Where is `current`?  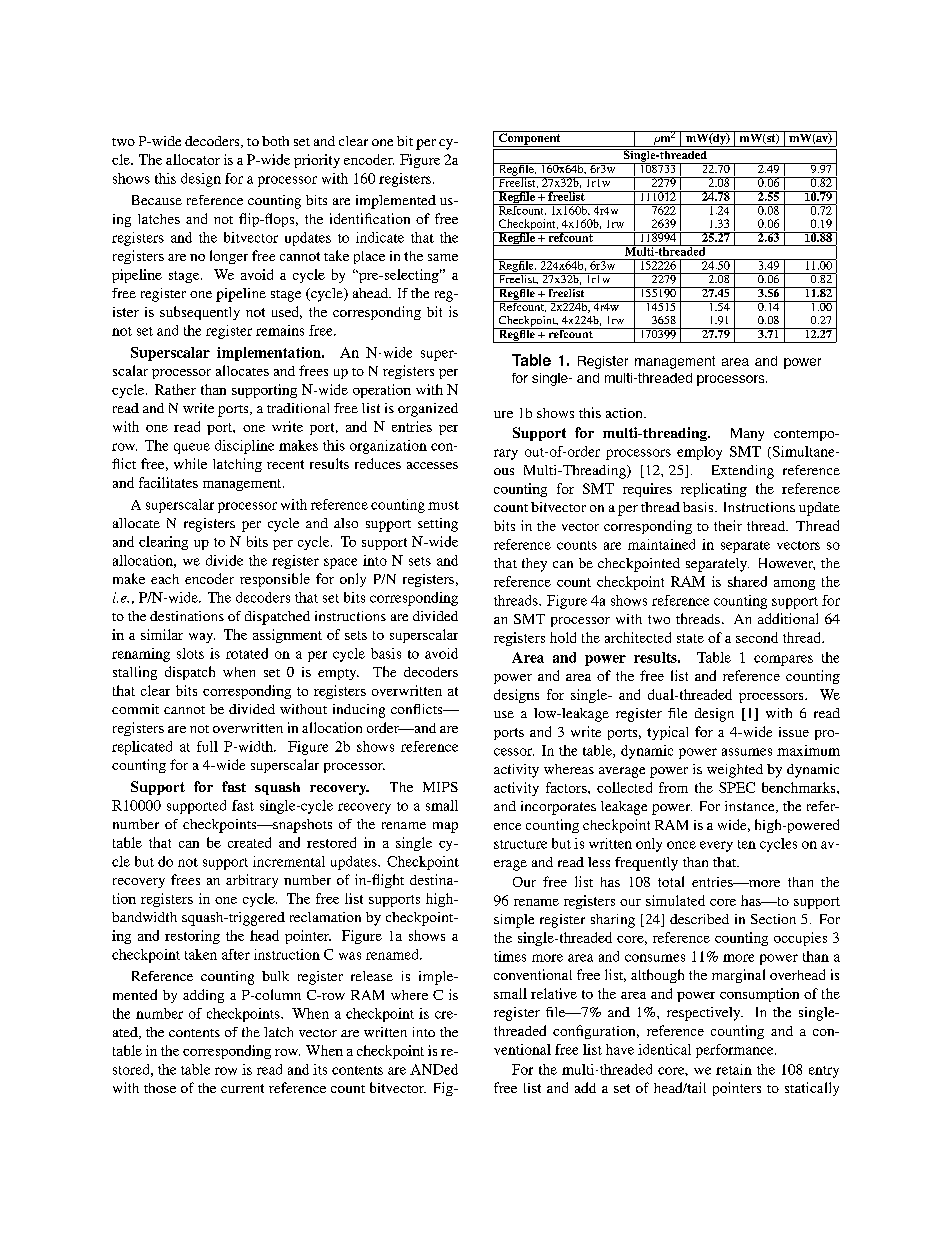
current is located at coordinates (242, 1088).
